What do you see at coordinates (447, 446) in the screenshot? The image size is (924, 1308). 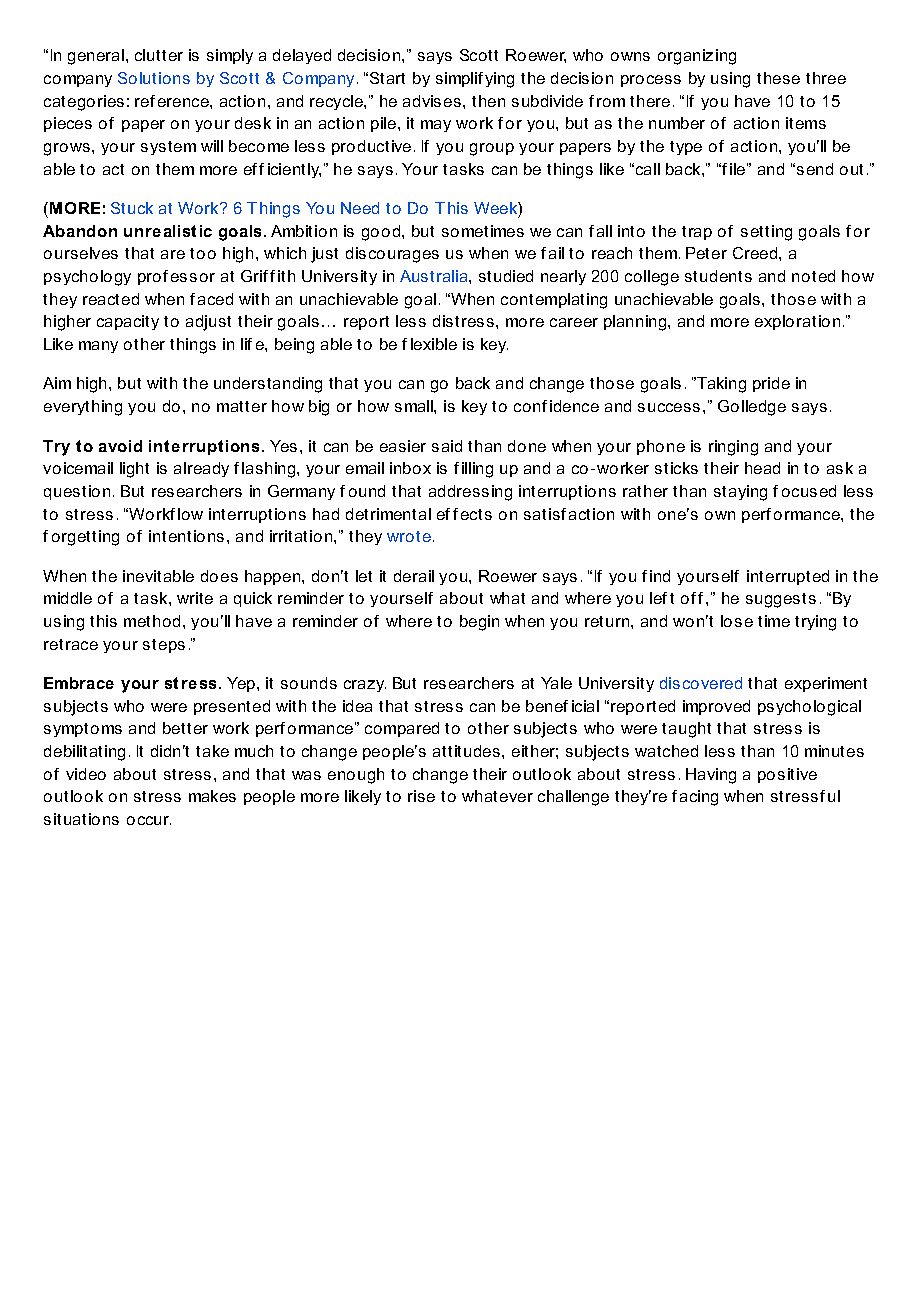 I see `said` at bounding box center [447, 446].
